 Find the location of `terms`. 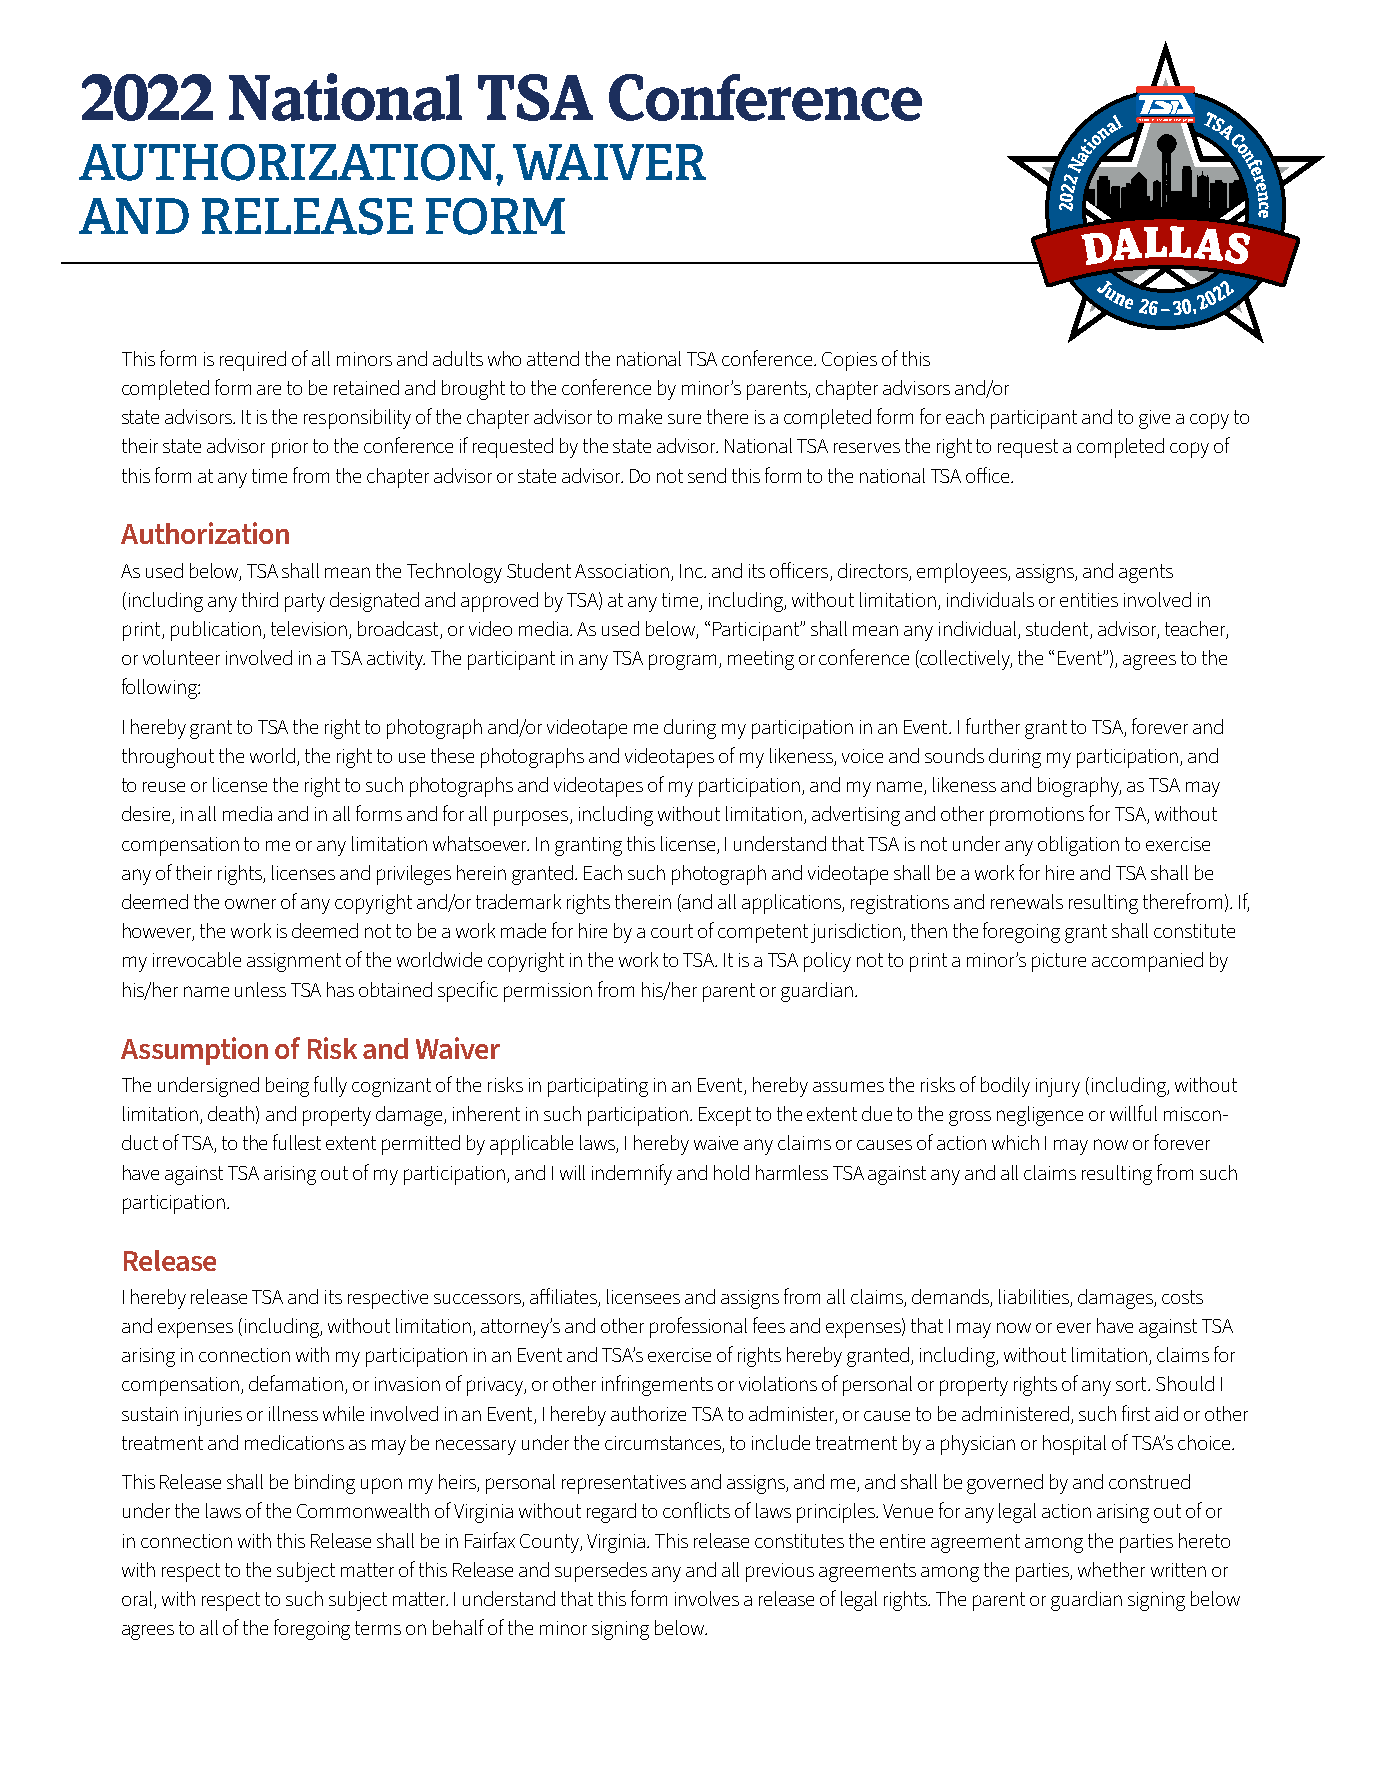

terms is located at coordinates (378, 1628).
